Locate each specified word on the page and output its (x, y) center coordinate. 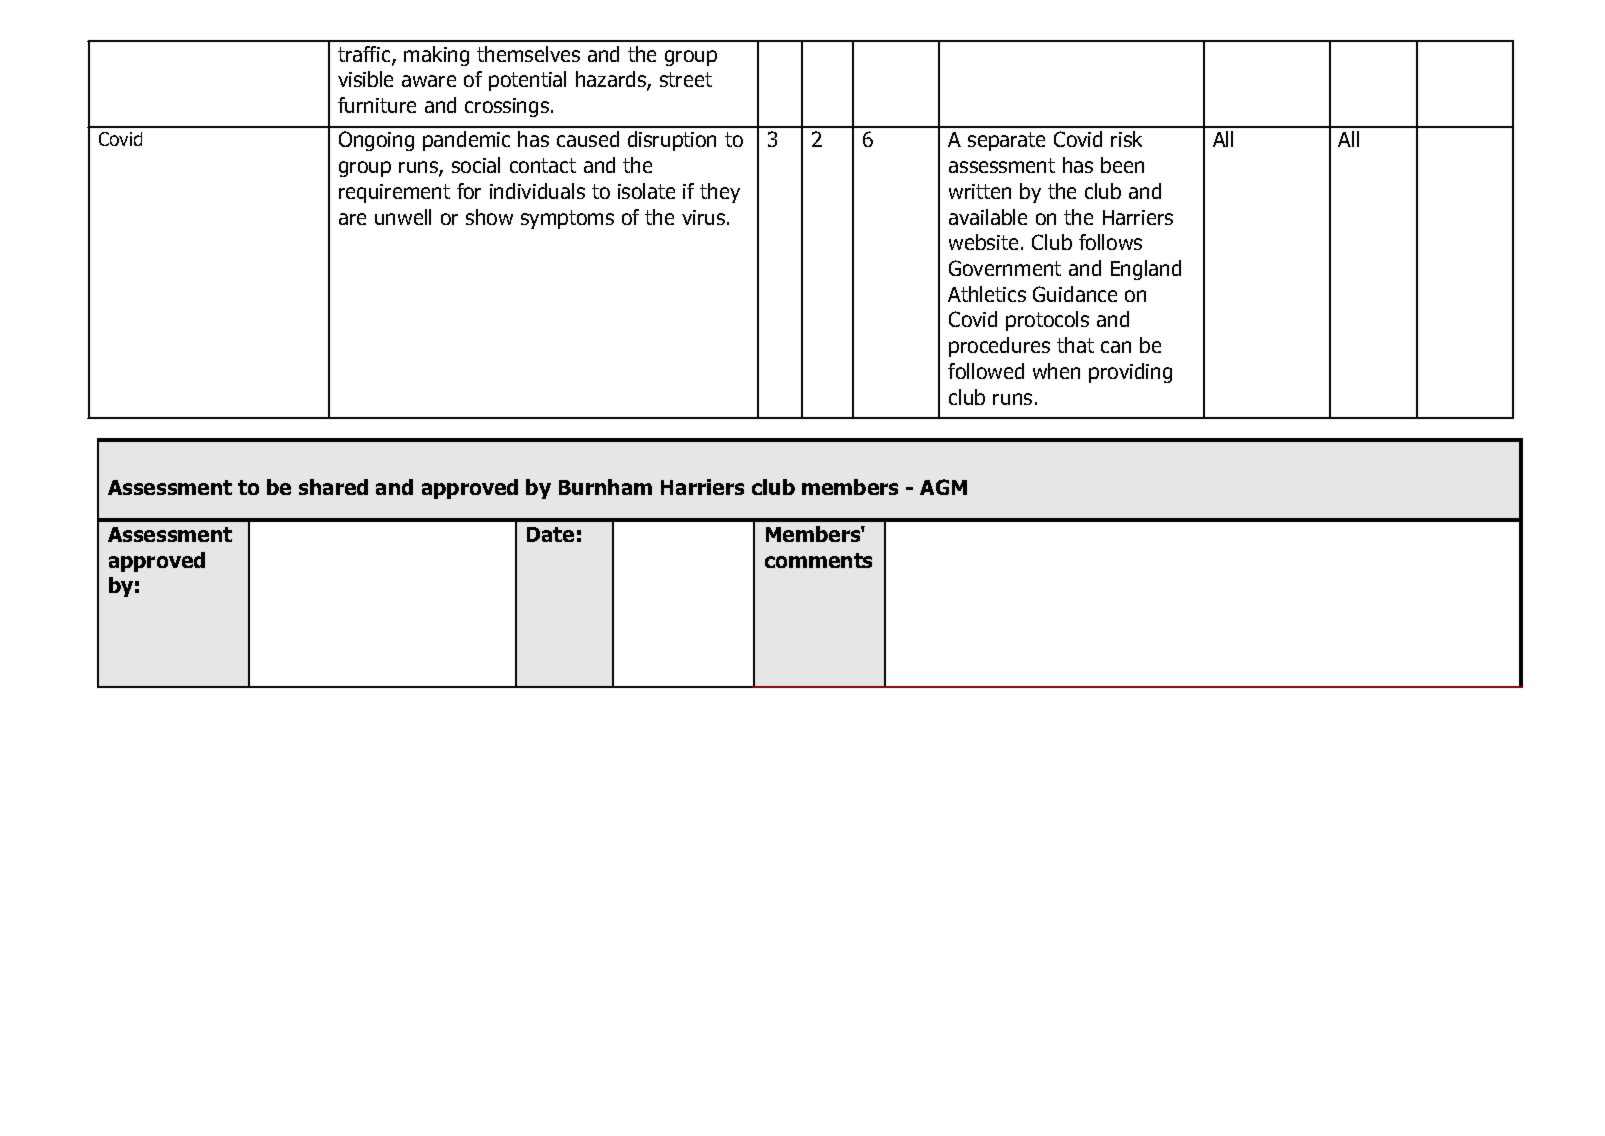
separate (1006, 141)
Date (550, 534)
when (1056, 371)
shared (333, 487)
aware (429, 81)
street (686, 79)
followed (986, 371)
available (988, 217)
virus (705, 217)
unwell (403, 217)
